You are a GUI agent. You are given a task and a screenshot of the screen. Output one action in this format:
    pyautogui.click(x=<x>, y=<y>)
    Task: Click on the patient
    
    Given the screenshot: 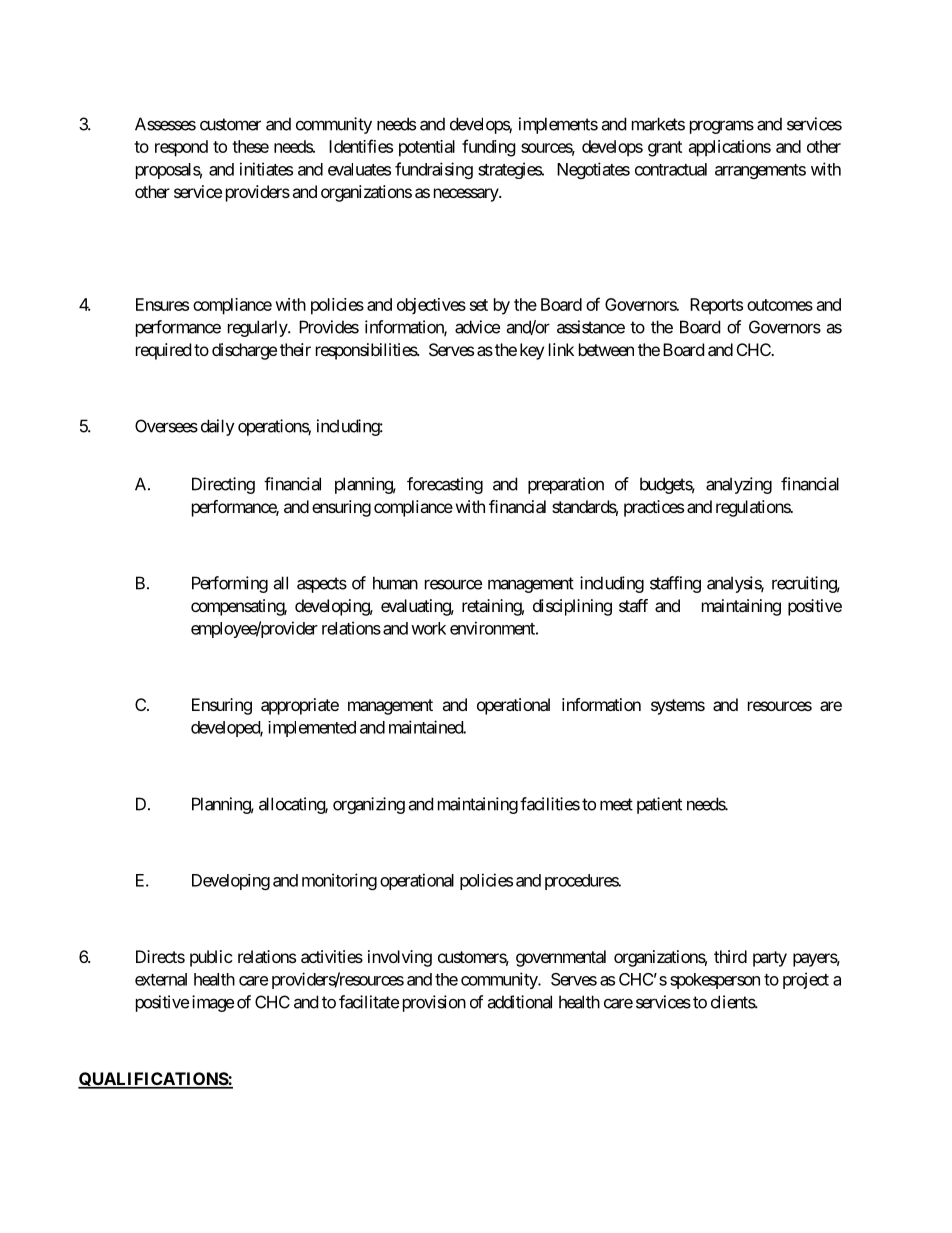 What is the action you would take?
    pyautogui.click(x=659, y=805)
